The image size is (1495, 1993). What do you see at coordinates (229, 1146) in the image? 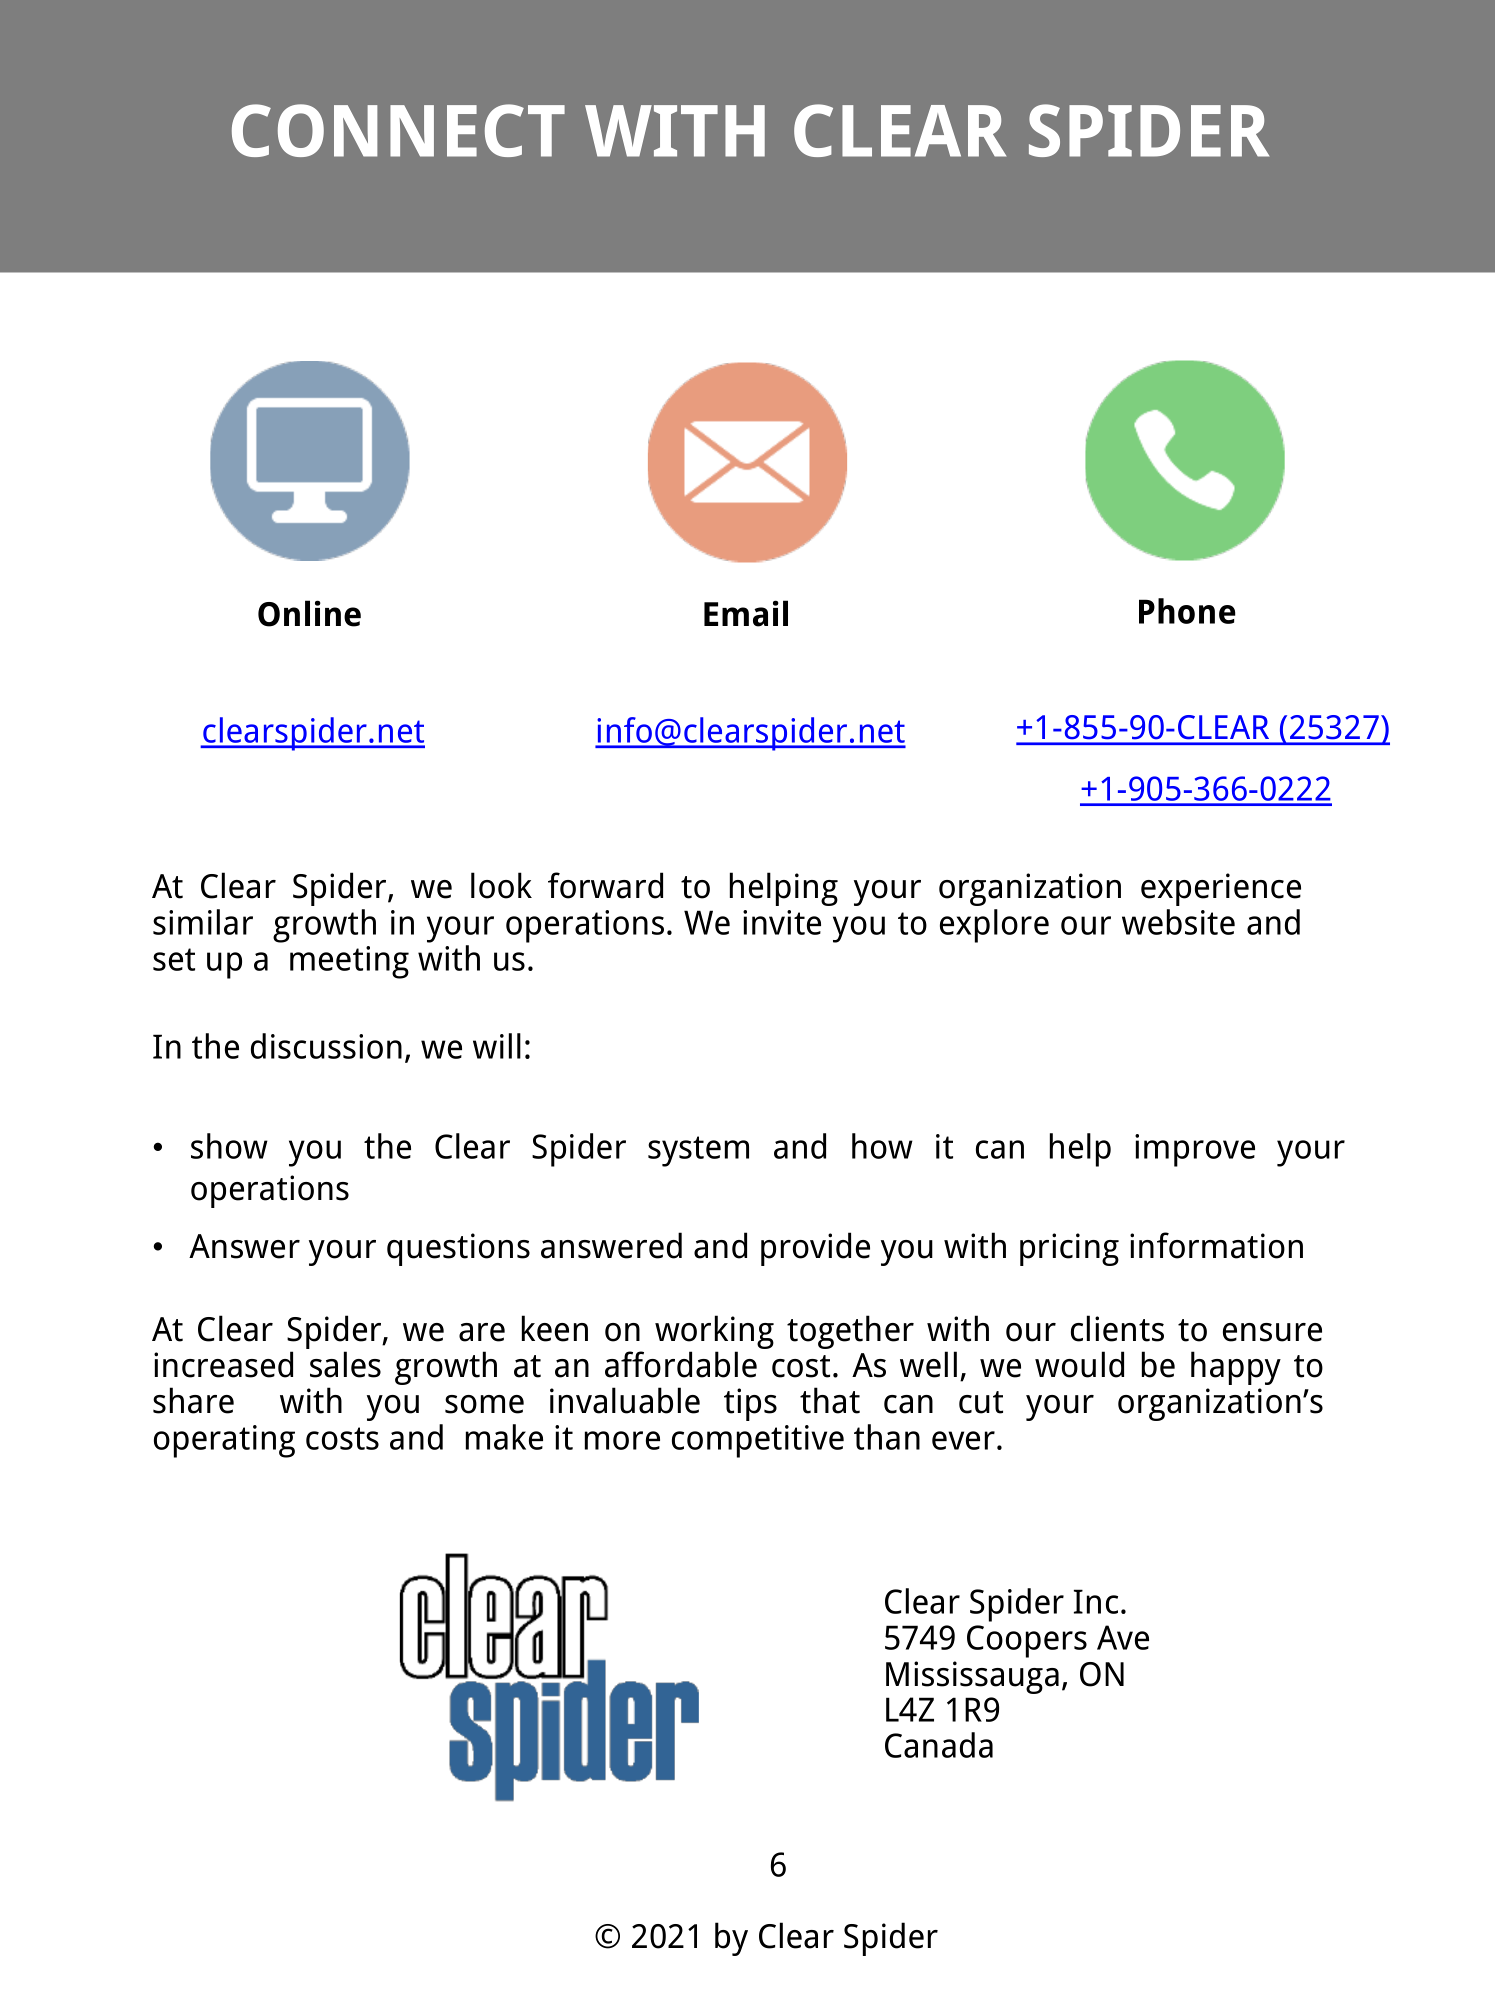
I see `show` at bounding box center [229, 1146].
